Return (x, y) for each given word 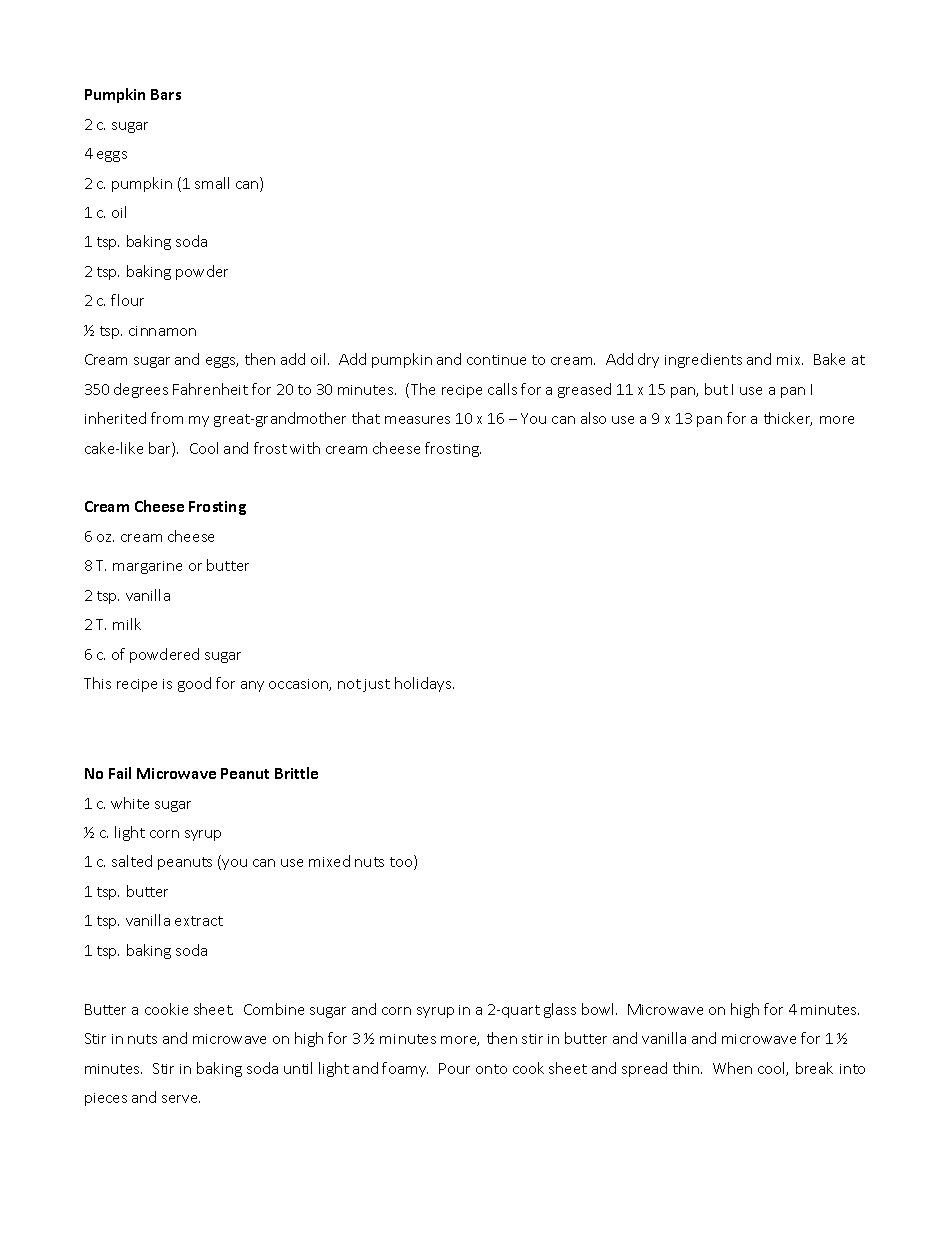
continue (496, 360)
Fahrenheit (210, 389)
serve (181, 1099)
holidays (424, 684)
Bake (829, 359)
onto (491, 1069)
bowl (599, 1009)
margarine (147, 567)
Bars (166, 94)
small (212, 183)
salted (132, 861)
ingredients (703, 360)
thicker (788, 419)
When (732, 1068)
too (402, 863)
